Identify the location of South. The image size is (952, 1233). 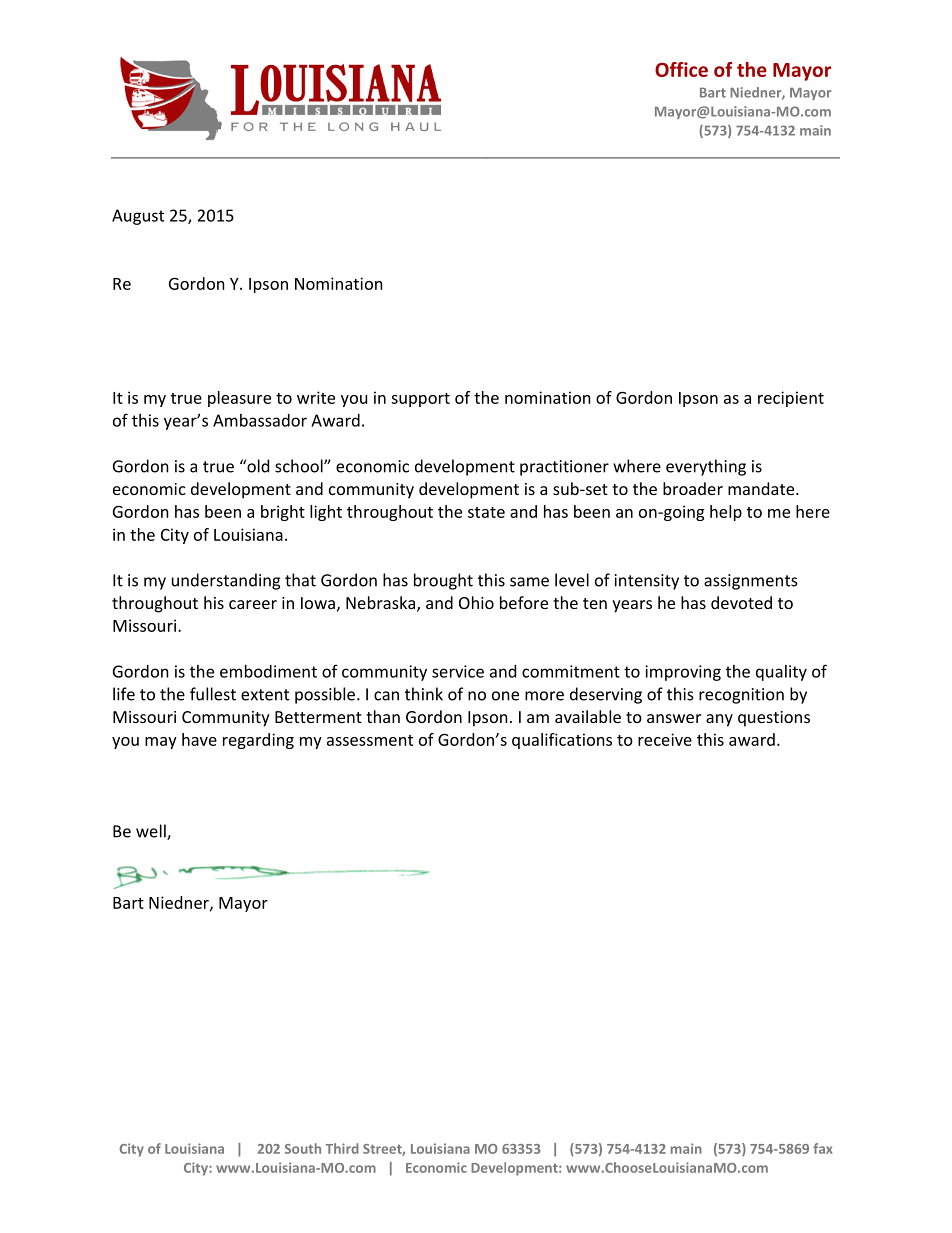
(303, 1148).
